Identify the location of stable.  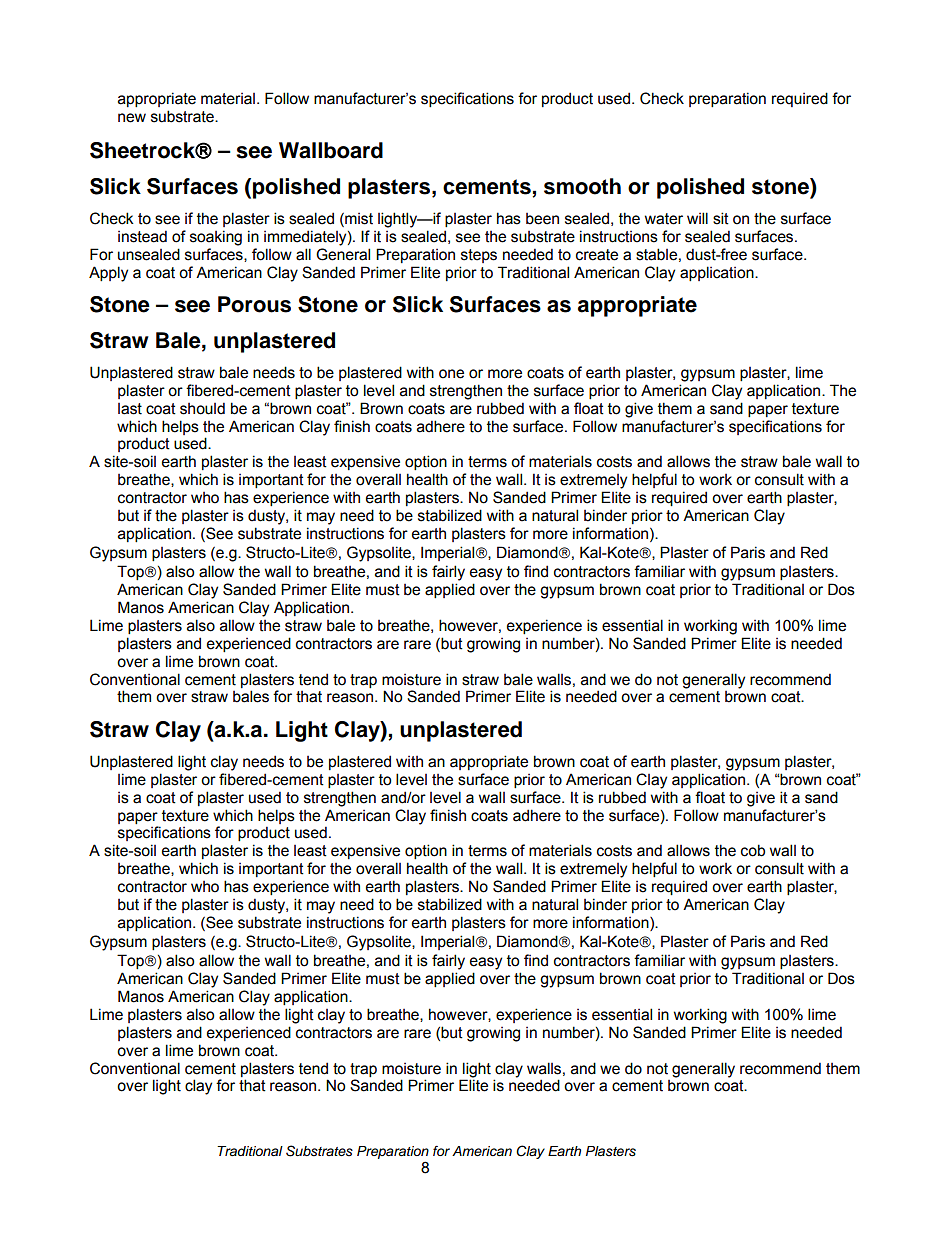
(656, 254).
